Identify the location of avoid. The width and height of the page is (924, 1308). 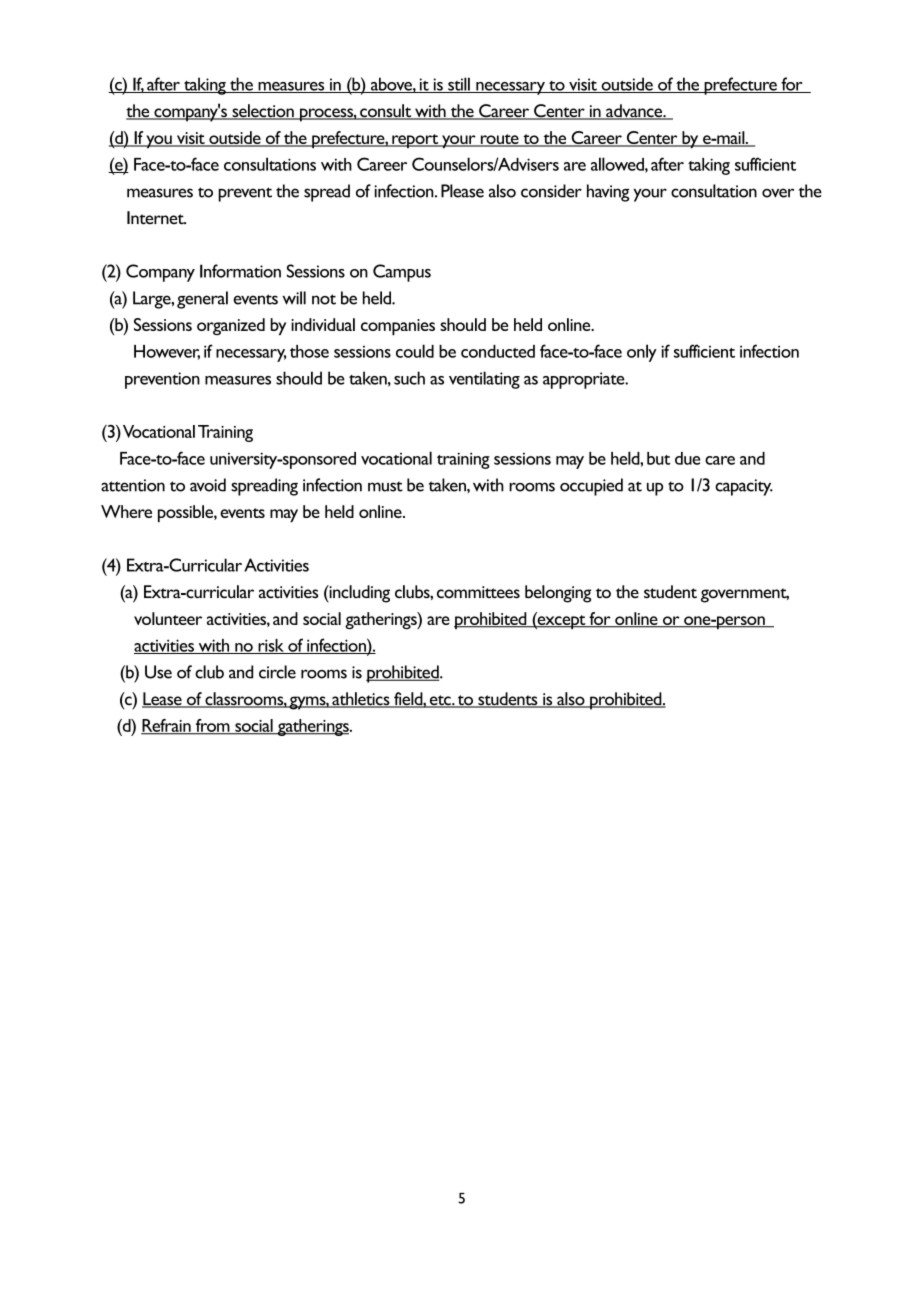
(208, 485).
